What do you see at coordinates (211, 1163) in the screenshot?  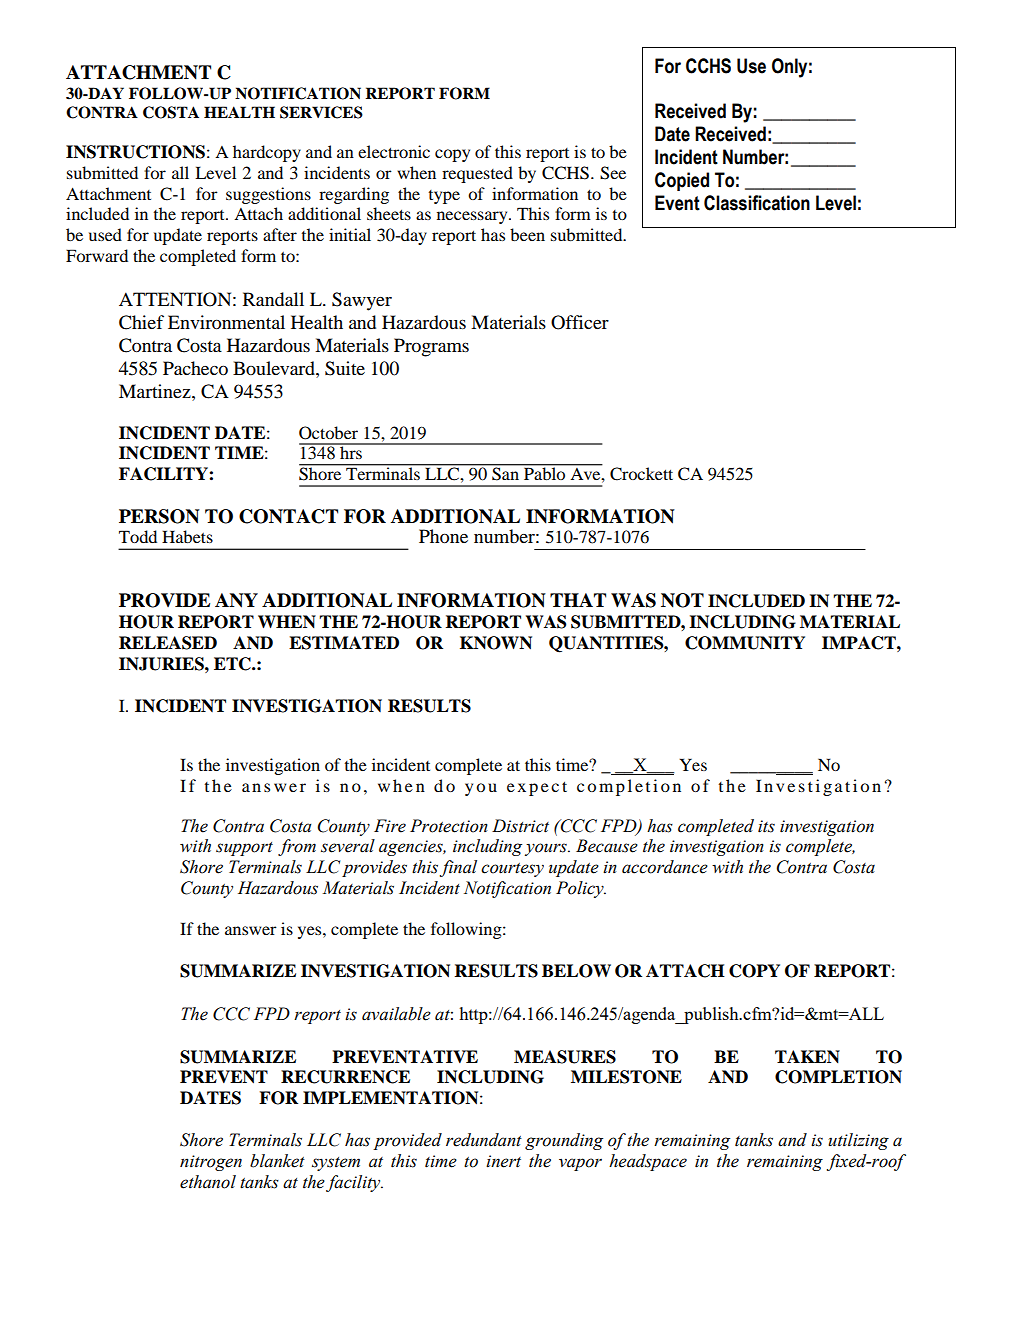 I see `nitrogen` at bounding box center [211, 1163].
